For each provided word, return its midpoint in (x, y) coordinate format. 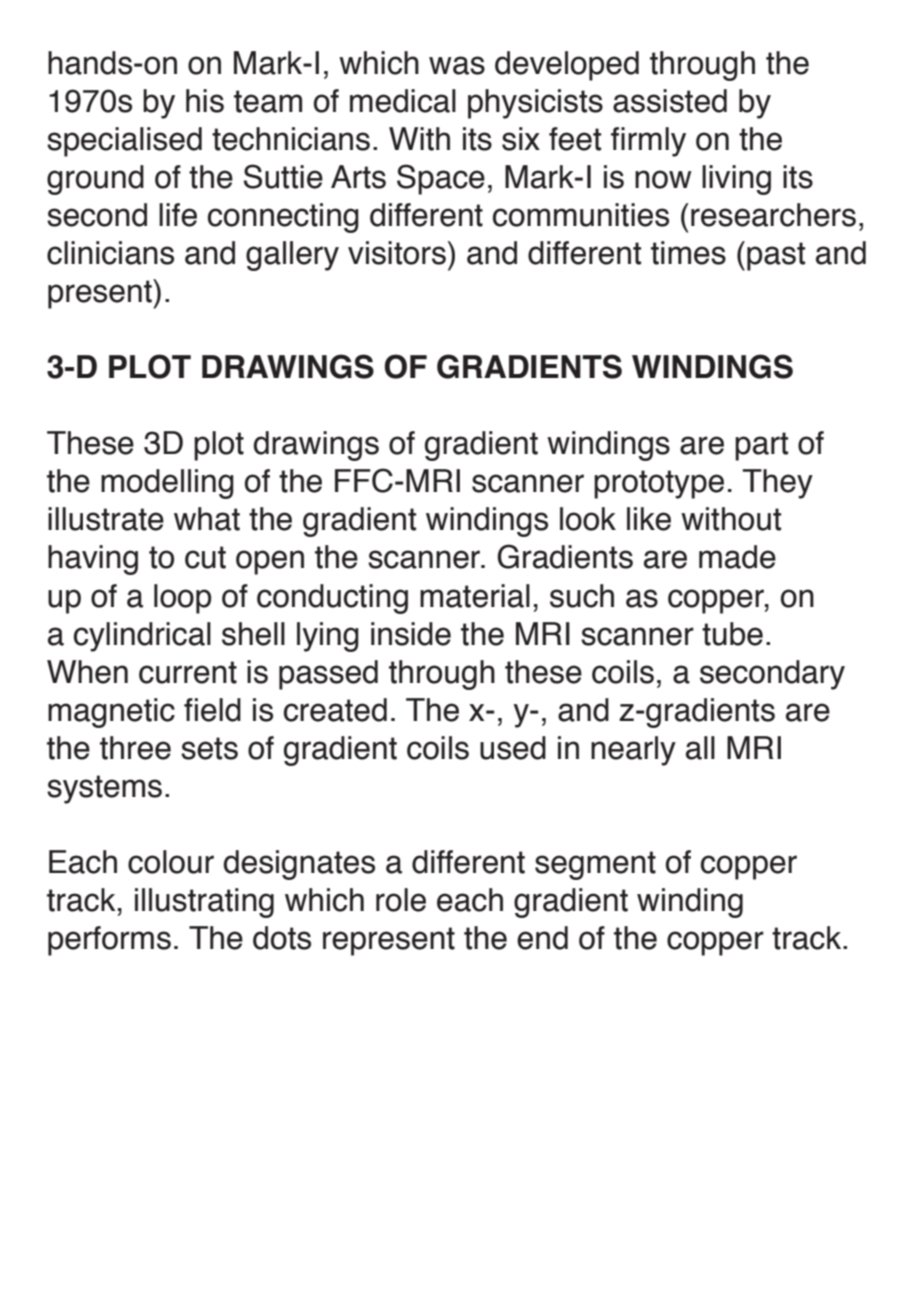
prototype (659, 484)
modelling (167, 484)
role (401, 900)
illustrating (204, 903)
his (205, 101)
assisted (670, 101)
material (475, 596)
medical (403, 101)
